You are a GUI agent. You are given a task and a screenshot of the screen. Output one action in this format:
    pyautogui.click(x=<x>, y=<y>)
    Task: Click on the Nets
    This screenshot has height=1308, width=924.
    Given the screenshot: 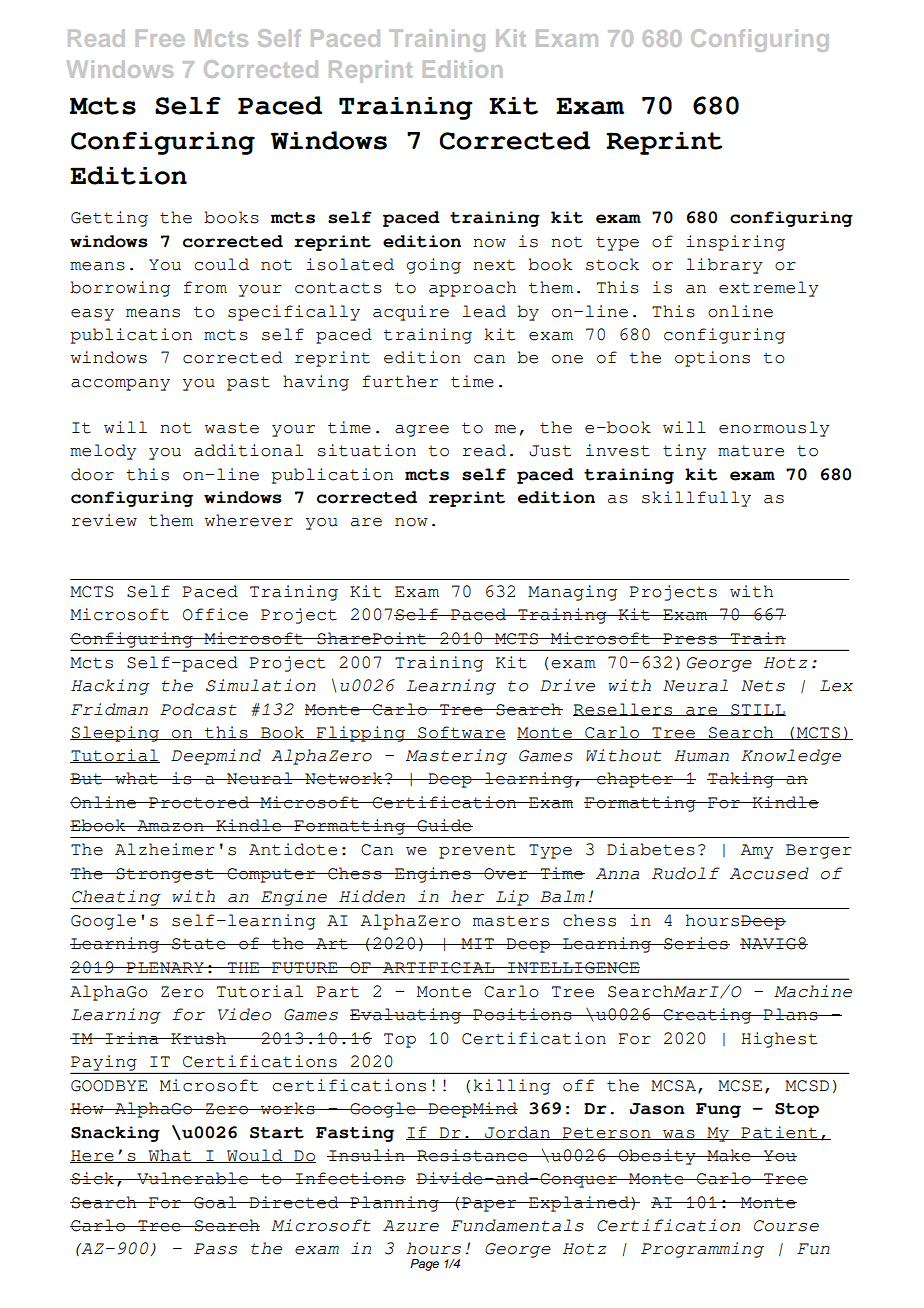 What is the action you would take?
    pyautogui.click(x=763, y=686)
